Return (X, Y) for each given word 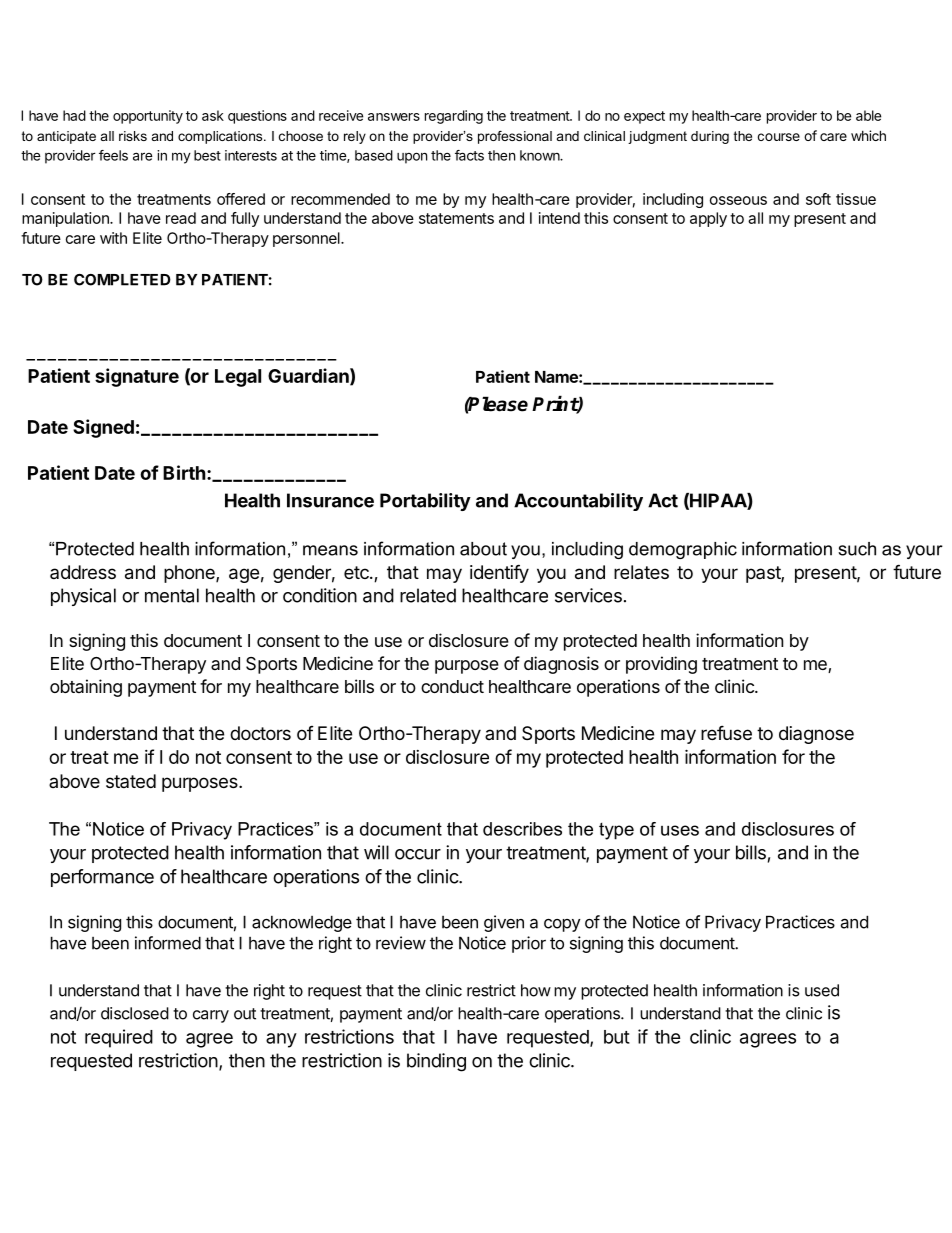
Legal (238, 378)
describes (522, 829)
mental (172, 595)
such (857, 549)
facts (469, 155)
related (428, 595)
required (119, 1038)
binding (436, 1062)
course (779, 137)
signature (137, 377)
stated (131, 781)
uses (680, 830)
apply (708, 219)
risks (133, 136)
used (822, 990)
